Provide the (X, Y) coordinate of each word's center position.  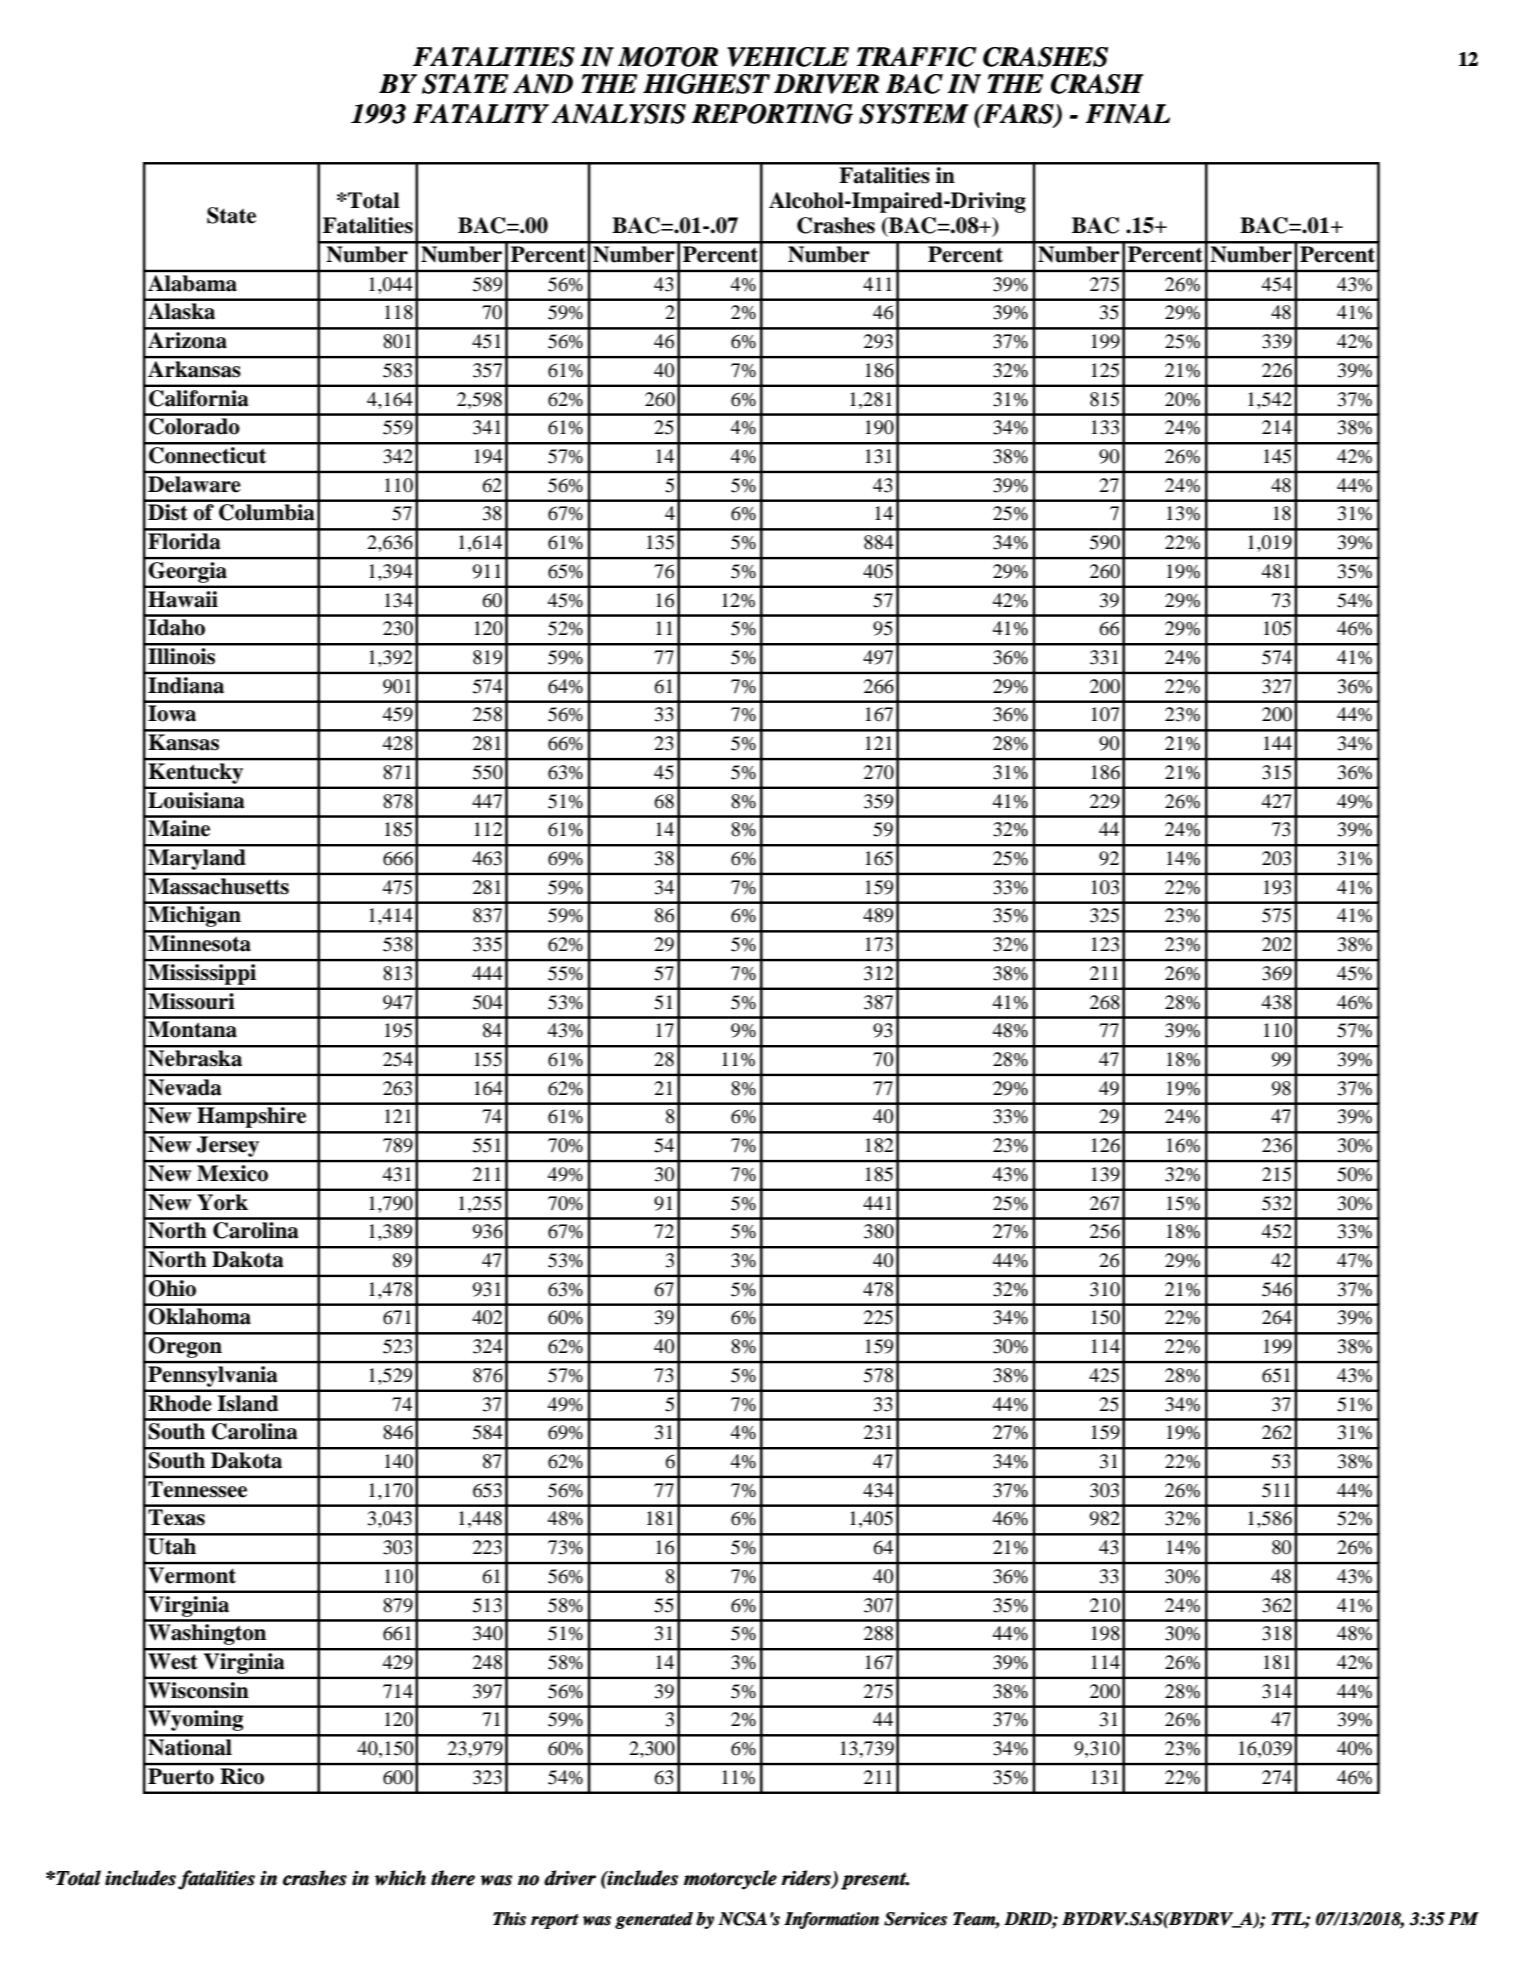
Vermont (192, 1575)
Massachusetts (218, 886)
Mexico (232, 1173)
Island (247, 1403)
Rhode (180, 1403)
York (222, 1202)
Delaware (194, 484)
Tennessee (197, 1489)
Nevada (184, 1087)
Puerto (181, 1776)
